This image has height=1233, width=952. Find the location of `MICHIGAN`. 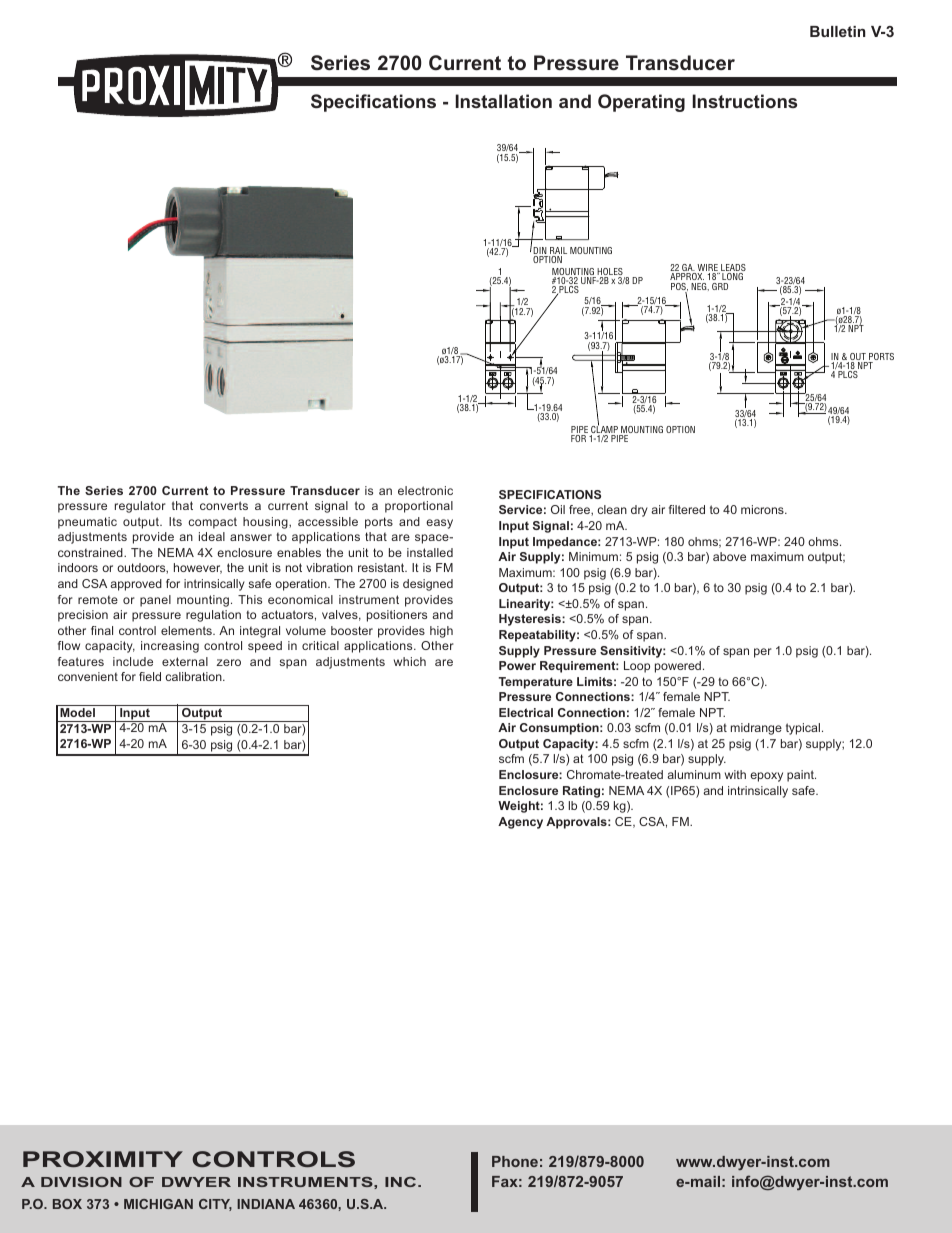

MICHIGAN is located at coordinates (158, 1204).
